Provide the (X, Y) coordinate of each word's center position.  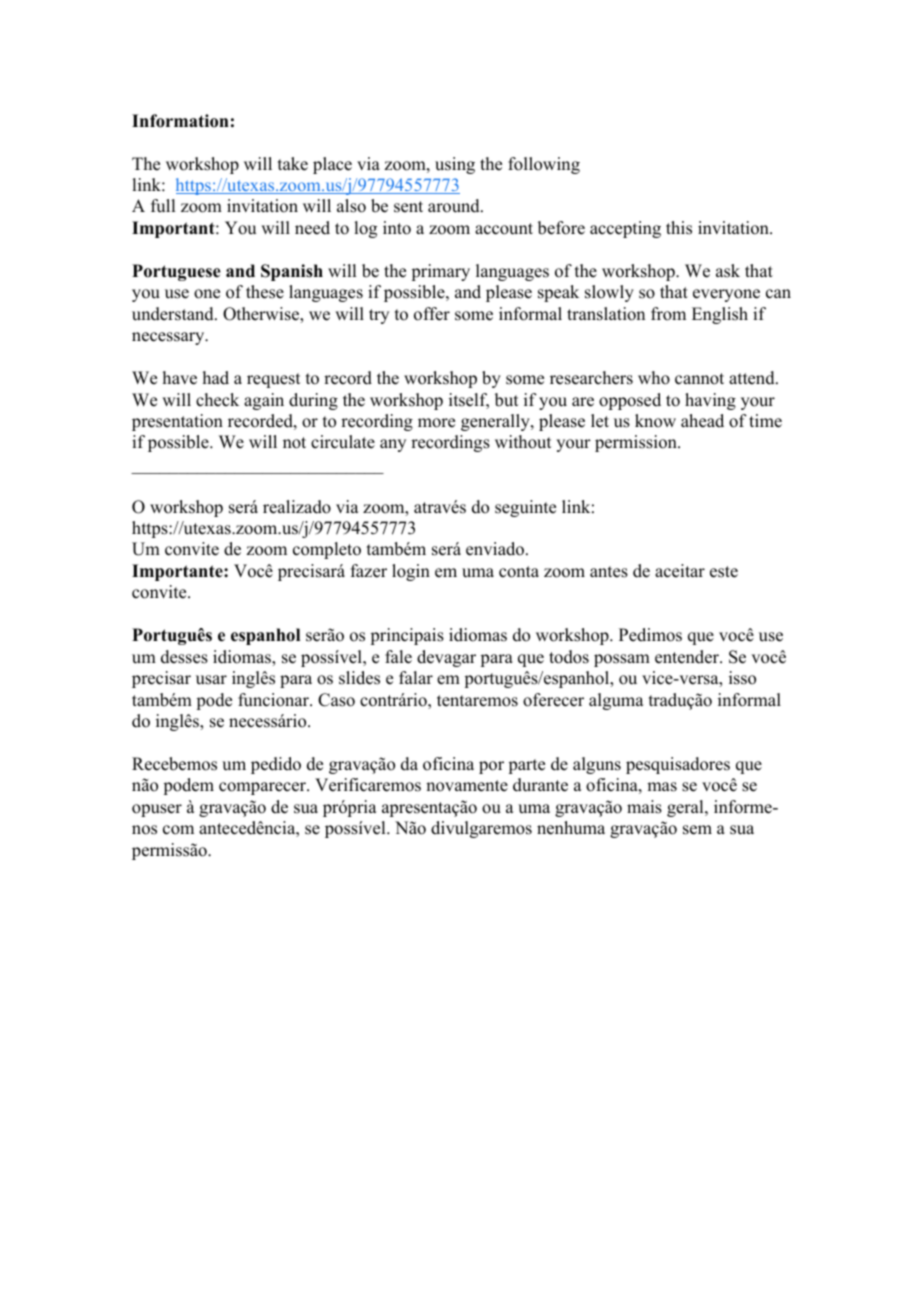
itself (469, 401)
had (216, 378)
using (455, 165)
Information (180, 121)
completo (327, 550)
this (679, 228)
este (724, 572)
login (411, 572)
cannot (699, 379)
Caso (336, 700)
